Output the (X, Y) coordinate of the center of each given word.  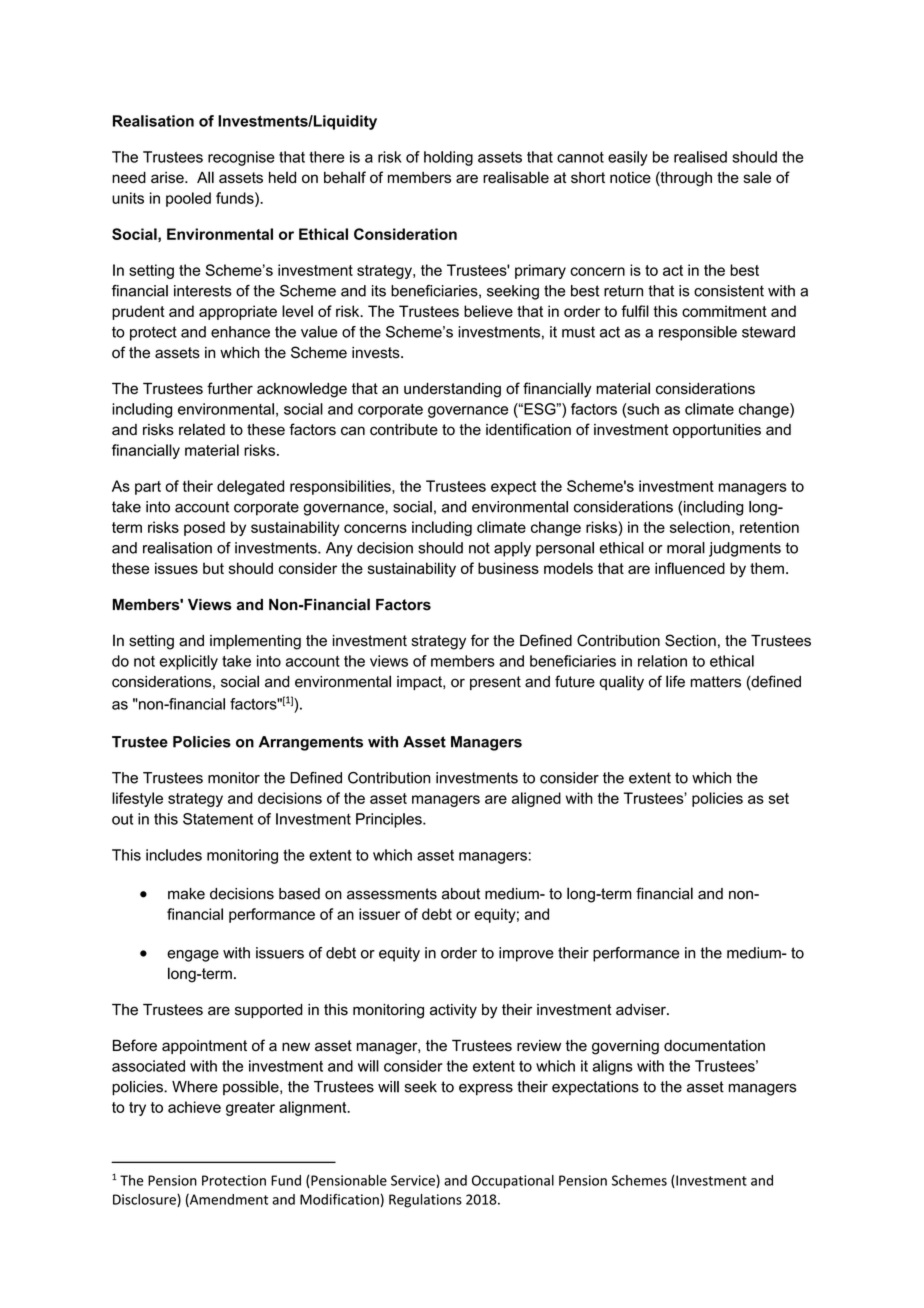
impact (420, 683)
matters (715, 682)
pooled (188, 199)
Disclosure (145, 1200)
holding (448, 158)
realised (700, 157)
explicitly (189, 662)
